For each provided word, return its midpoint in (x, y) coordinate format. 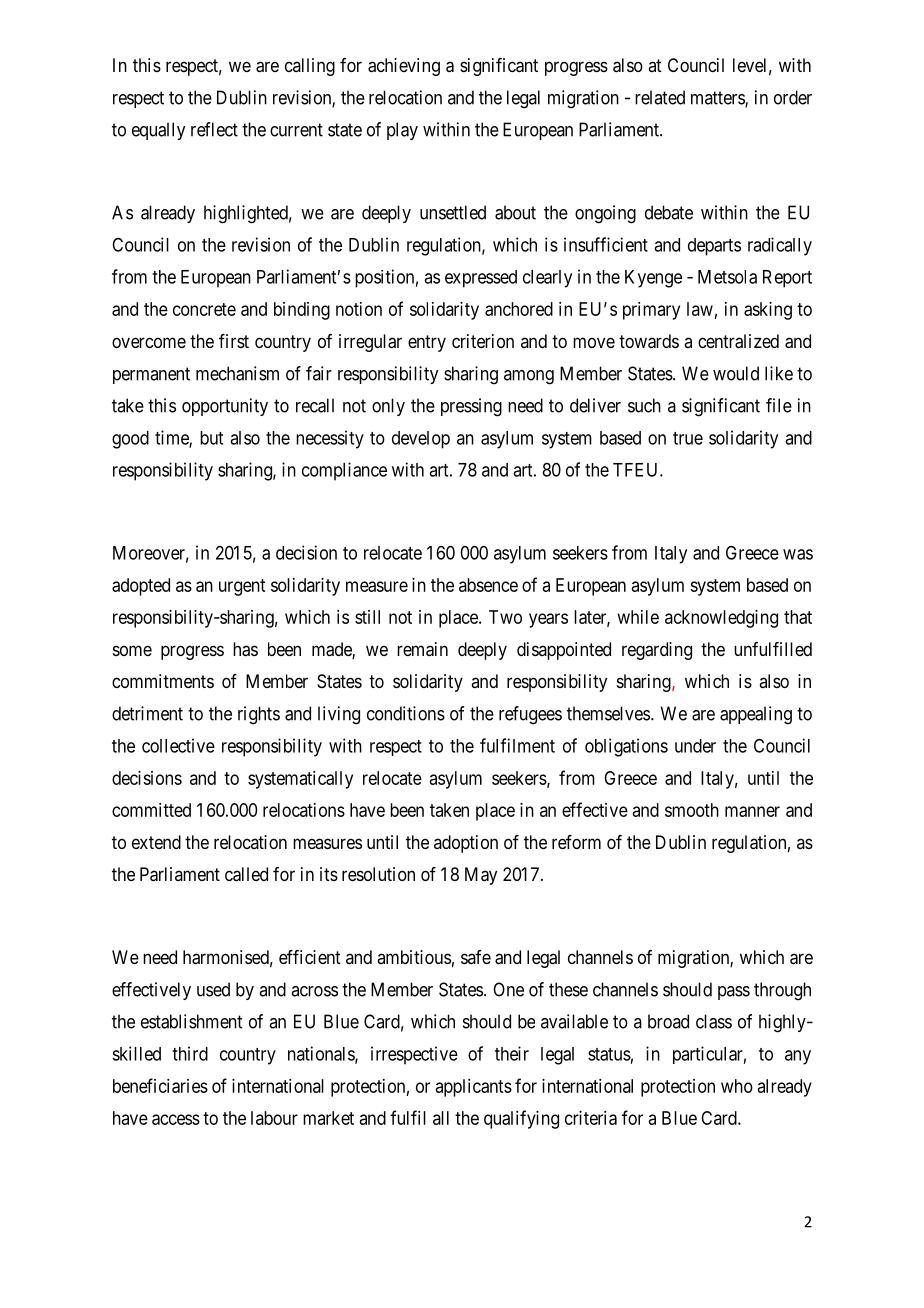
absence (488, 585)
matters (718, 99)
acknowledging (721, 619)
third (190, 1053)
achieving (404, 67)
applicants (474, 1088)
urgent (242, 587)
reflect (214, 129)
